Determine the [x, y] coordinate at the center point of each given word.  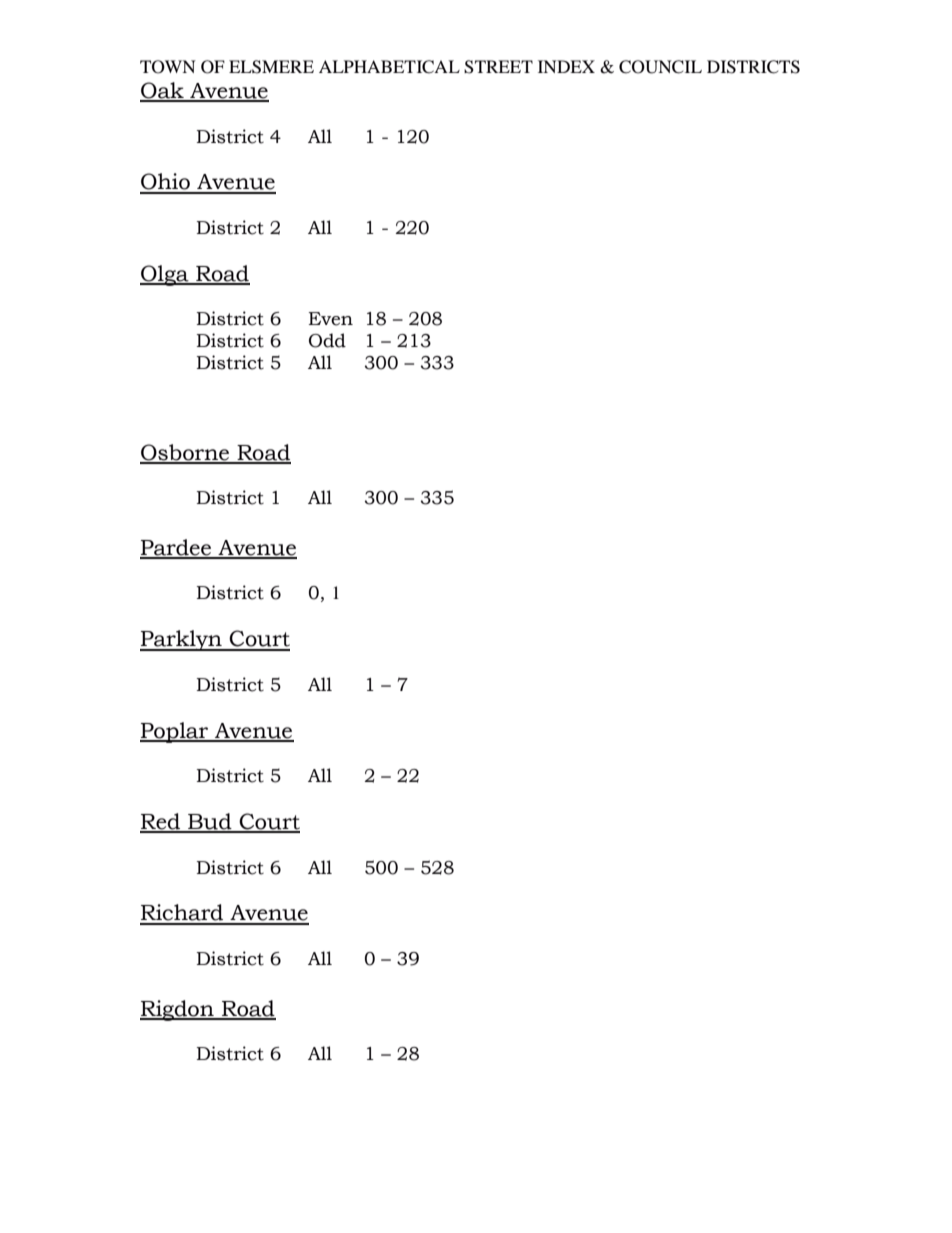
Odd [327, 340]
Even [330, 319]
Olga [165, 275]
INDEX [566, 66]
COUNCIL [660, 67]
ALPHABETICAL [389, 67]
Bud [210, 822]
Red [161, 822]
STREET [498, 67]
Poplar [175, 732]
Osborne [185, 453]
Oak [163, 91]
